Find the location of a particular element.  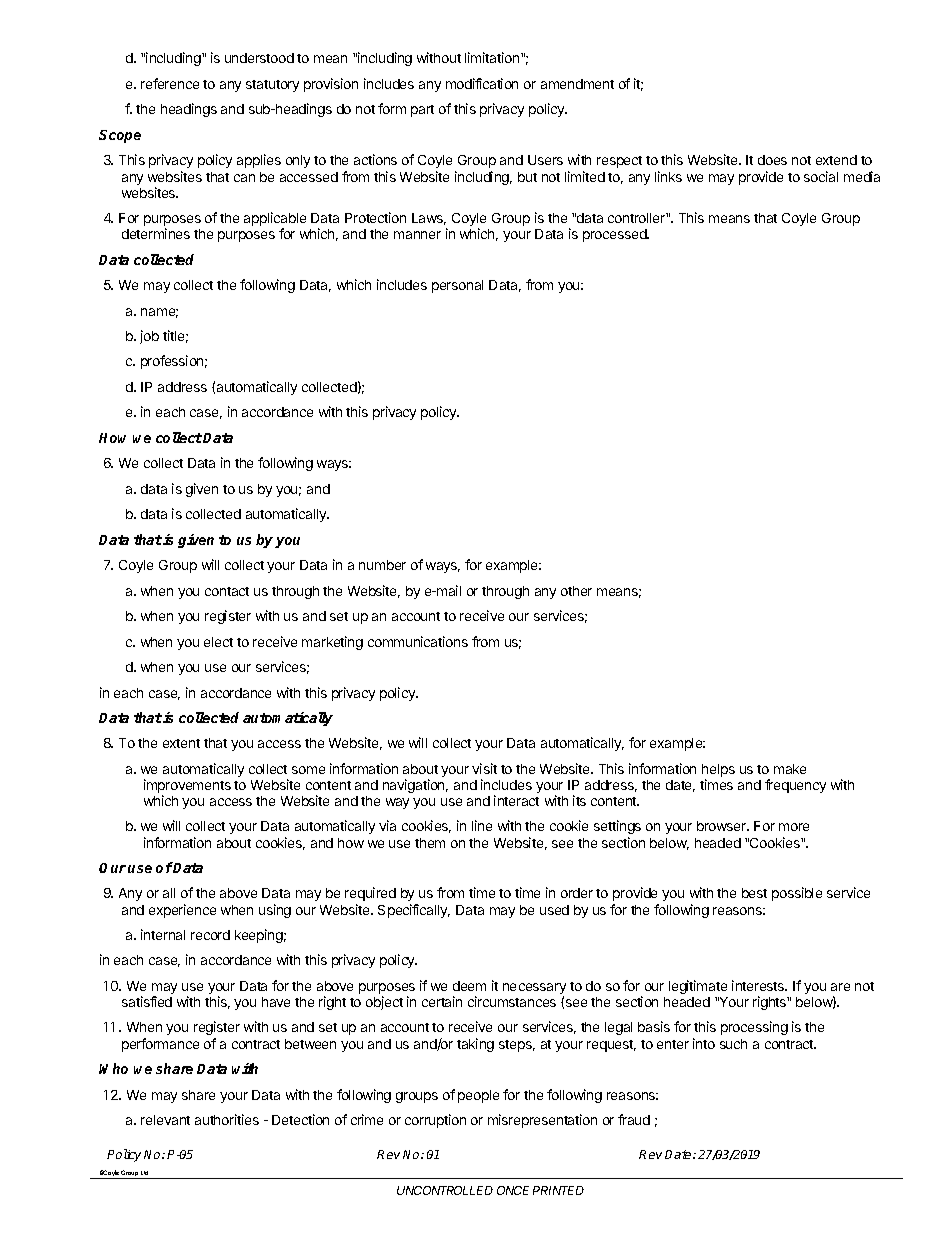

does is located at coordinates (772, 160).
